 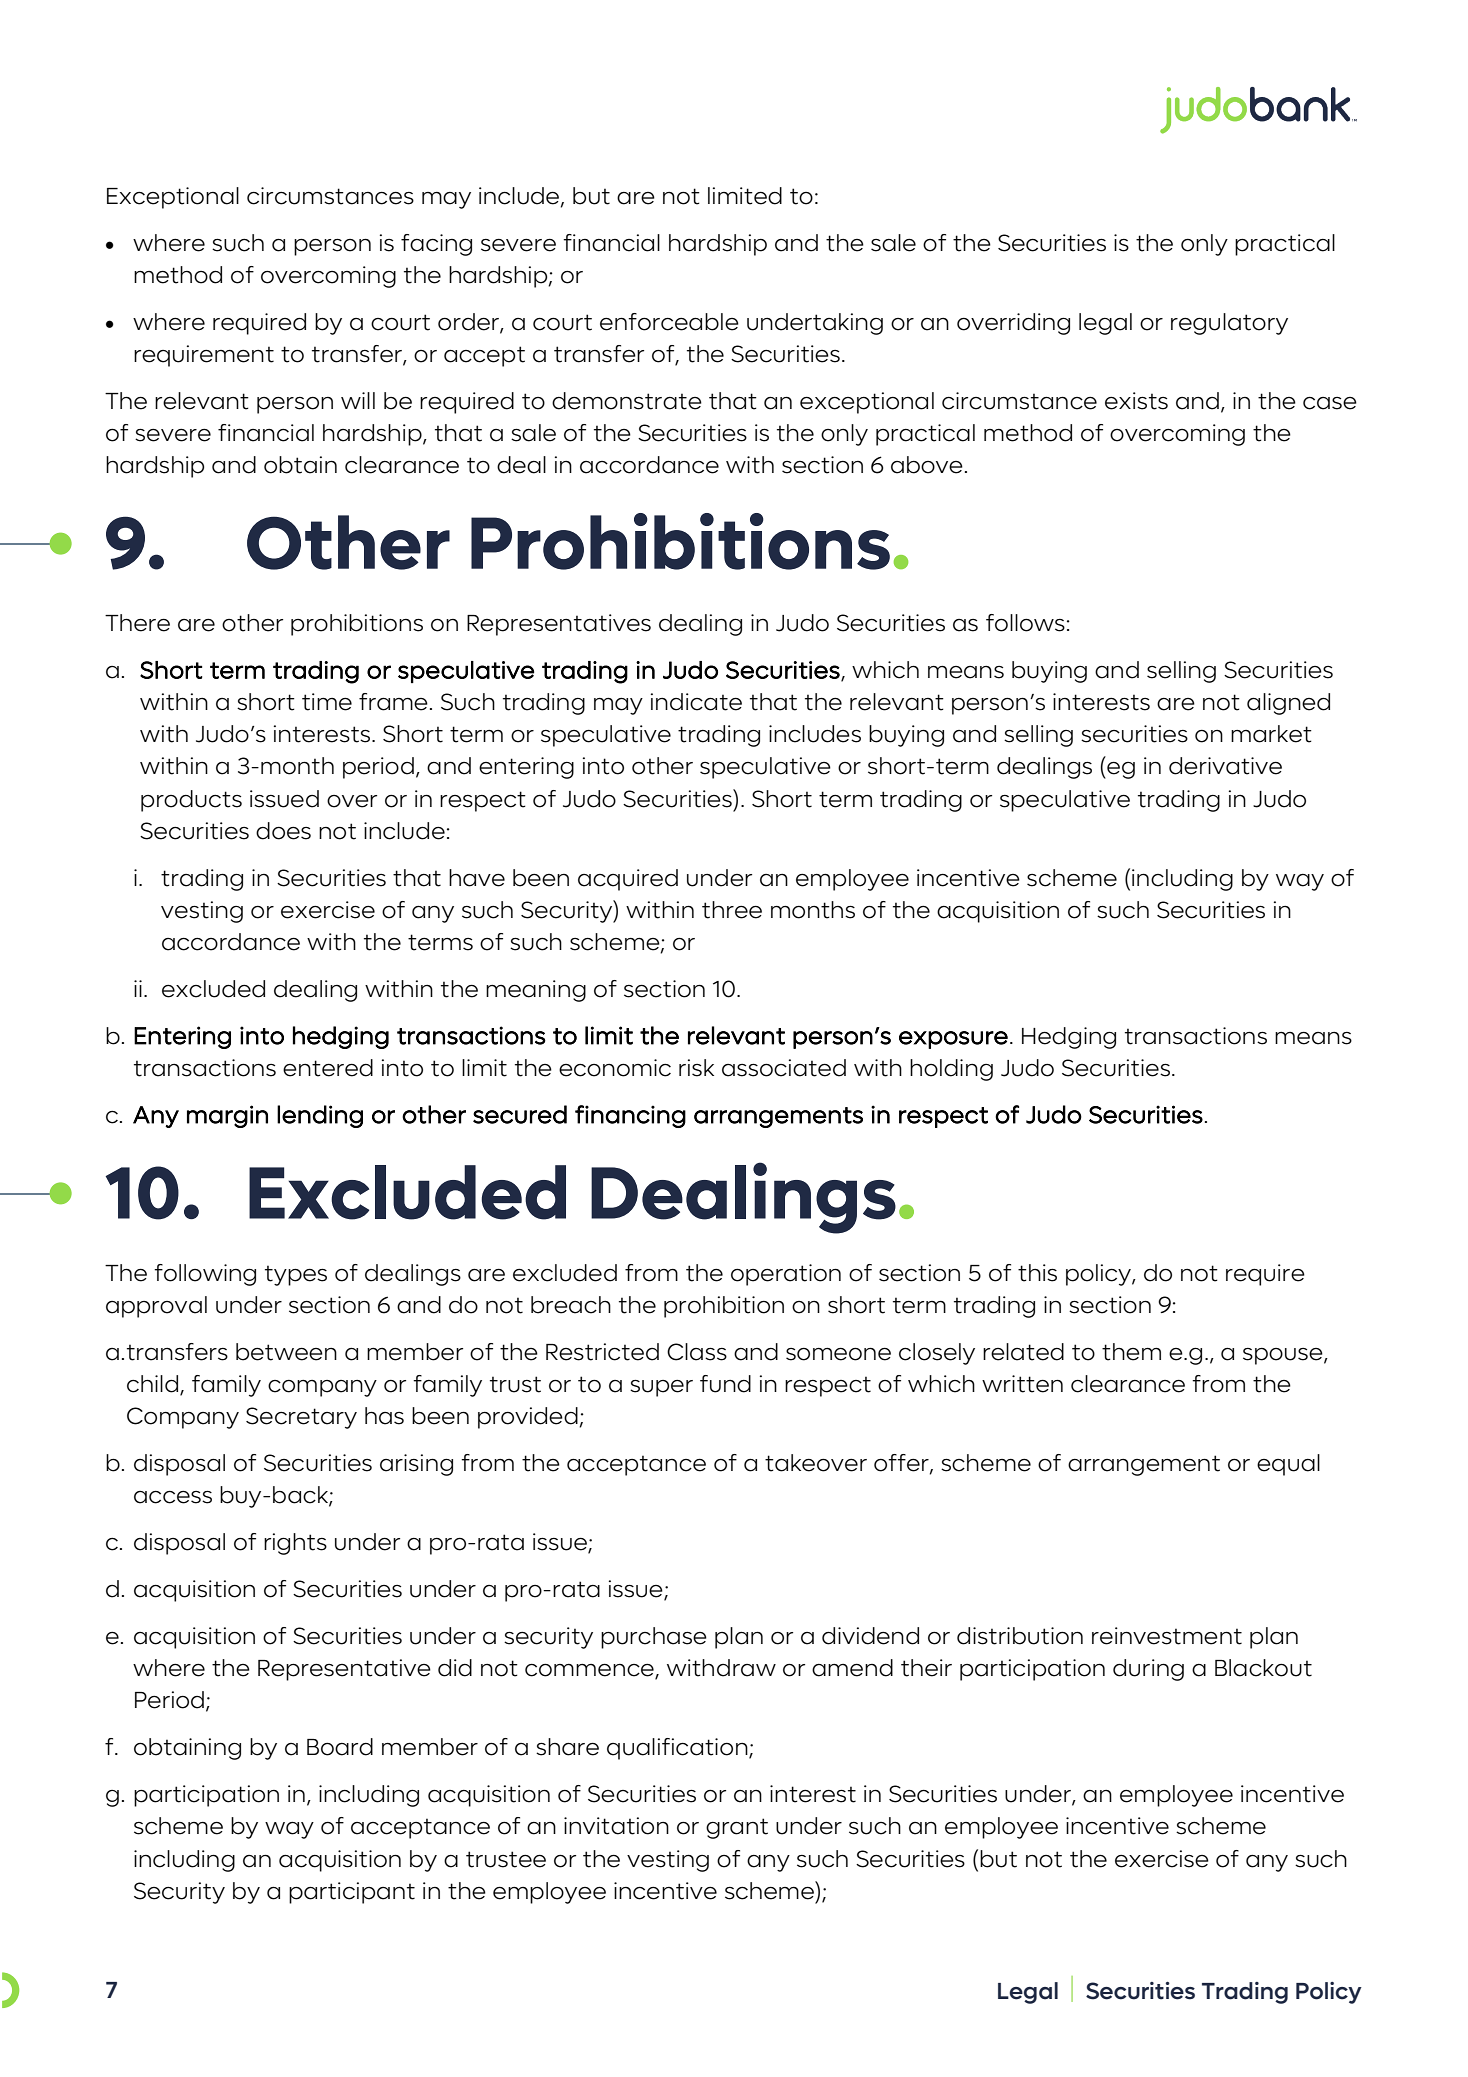 What do you see at coordinates (696, 702) in the screenshot?
I see `indicate` at bounding box center [696, 702].
